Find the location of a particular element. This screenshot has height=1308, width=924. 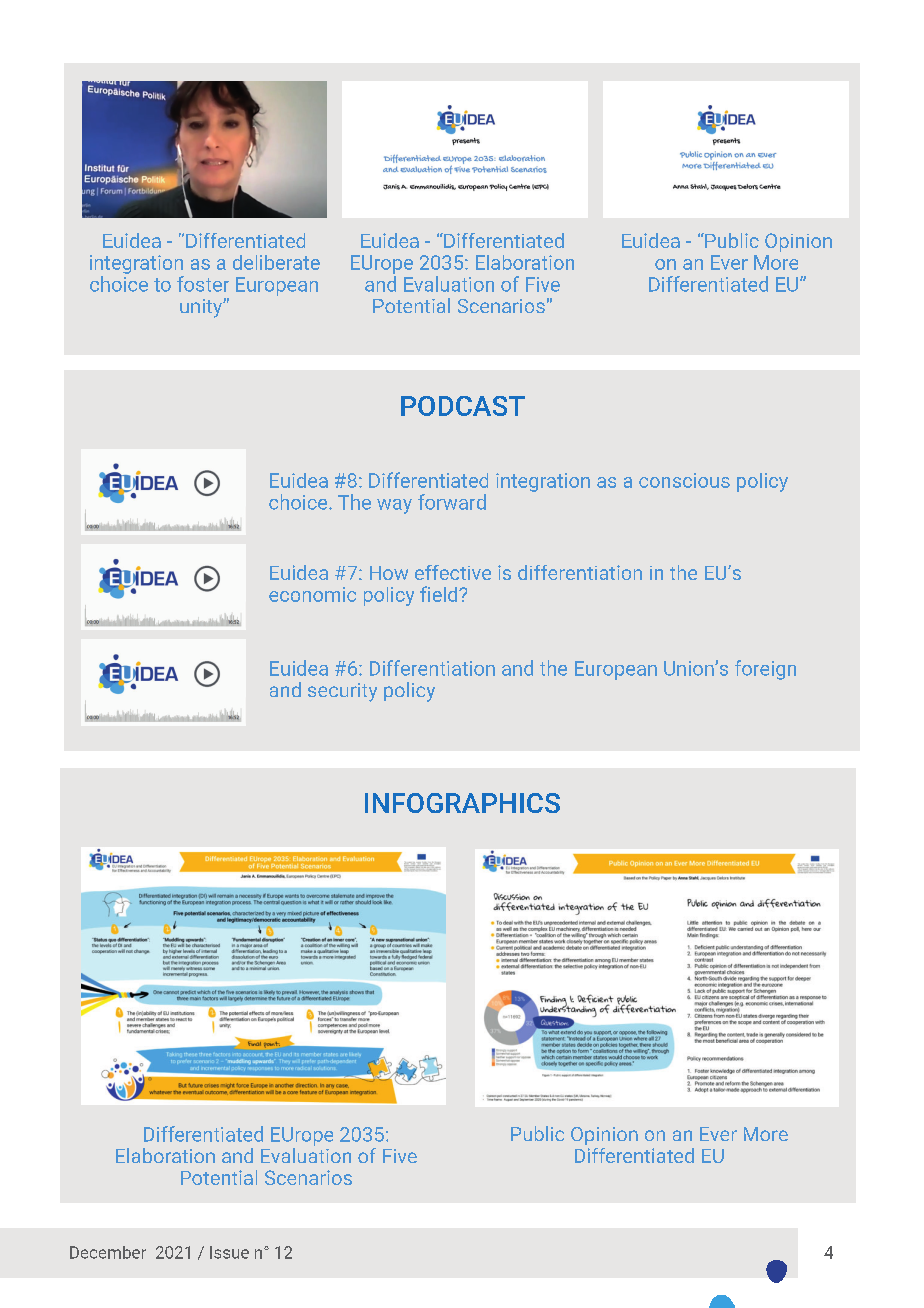

PODCAST is located at coordinates (463, 406).
